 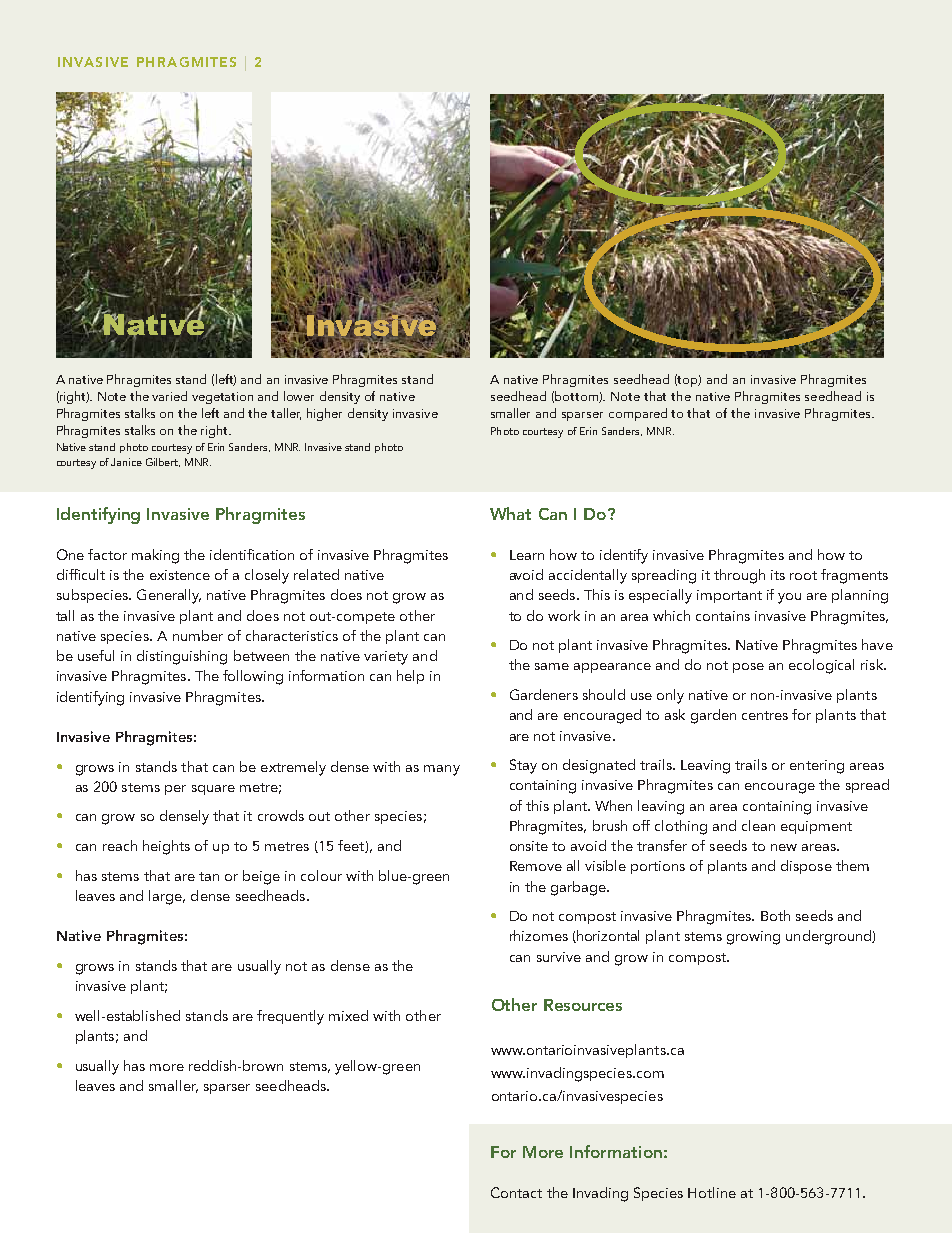 I want to click on frequently, so click(x=290, y=1017).
